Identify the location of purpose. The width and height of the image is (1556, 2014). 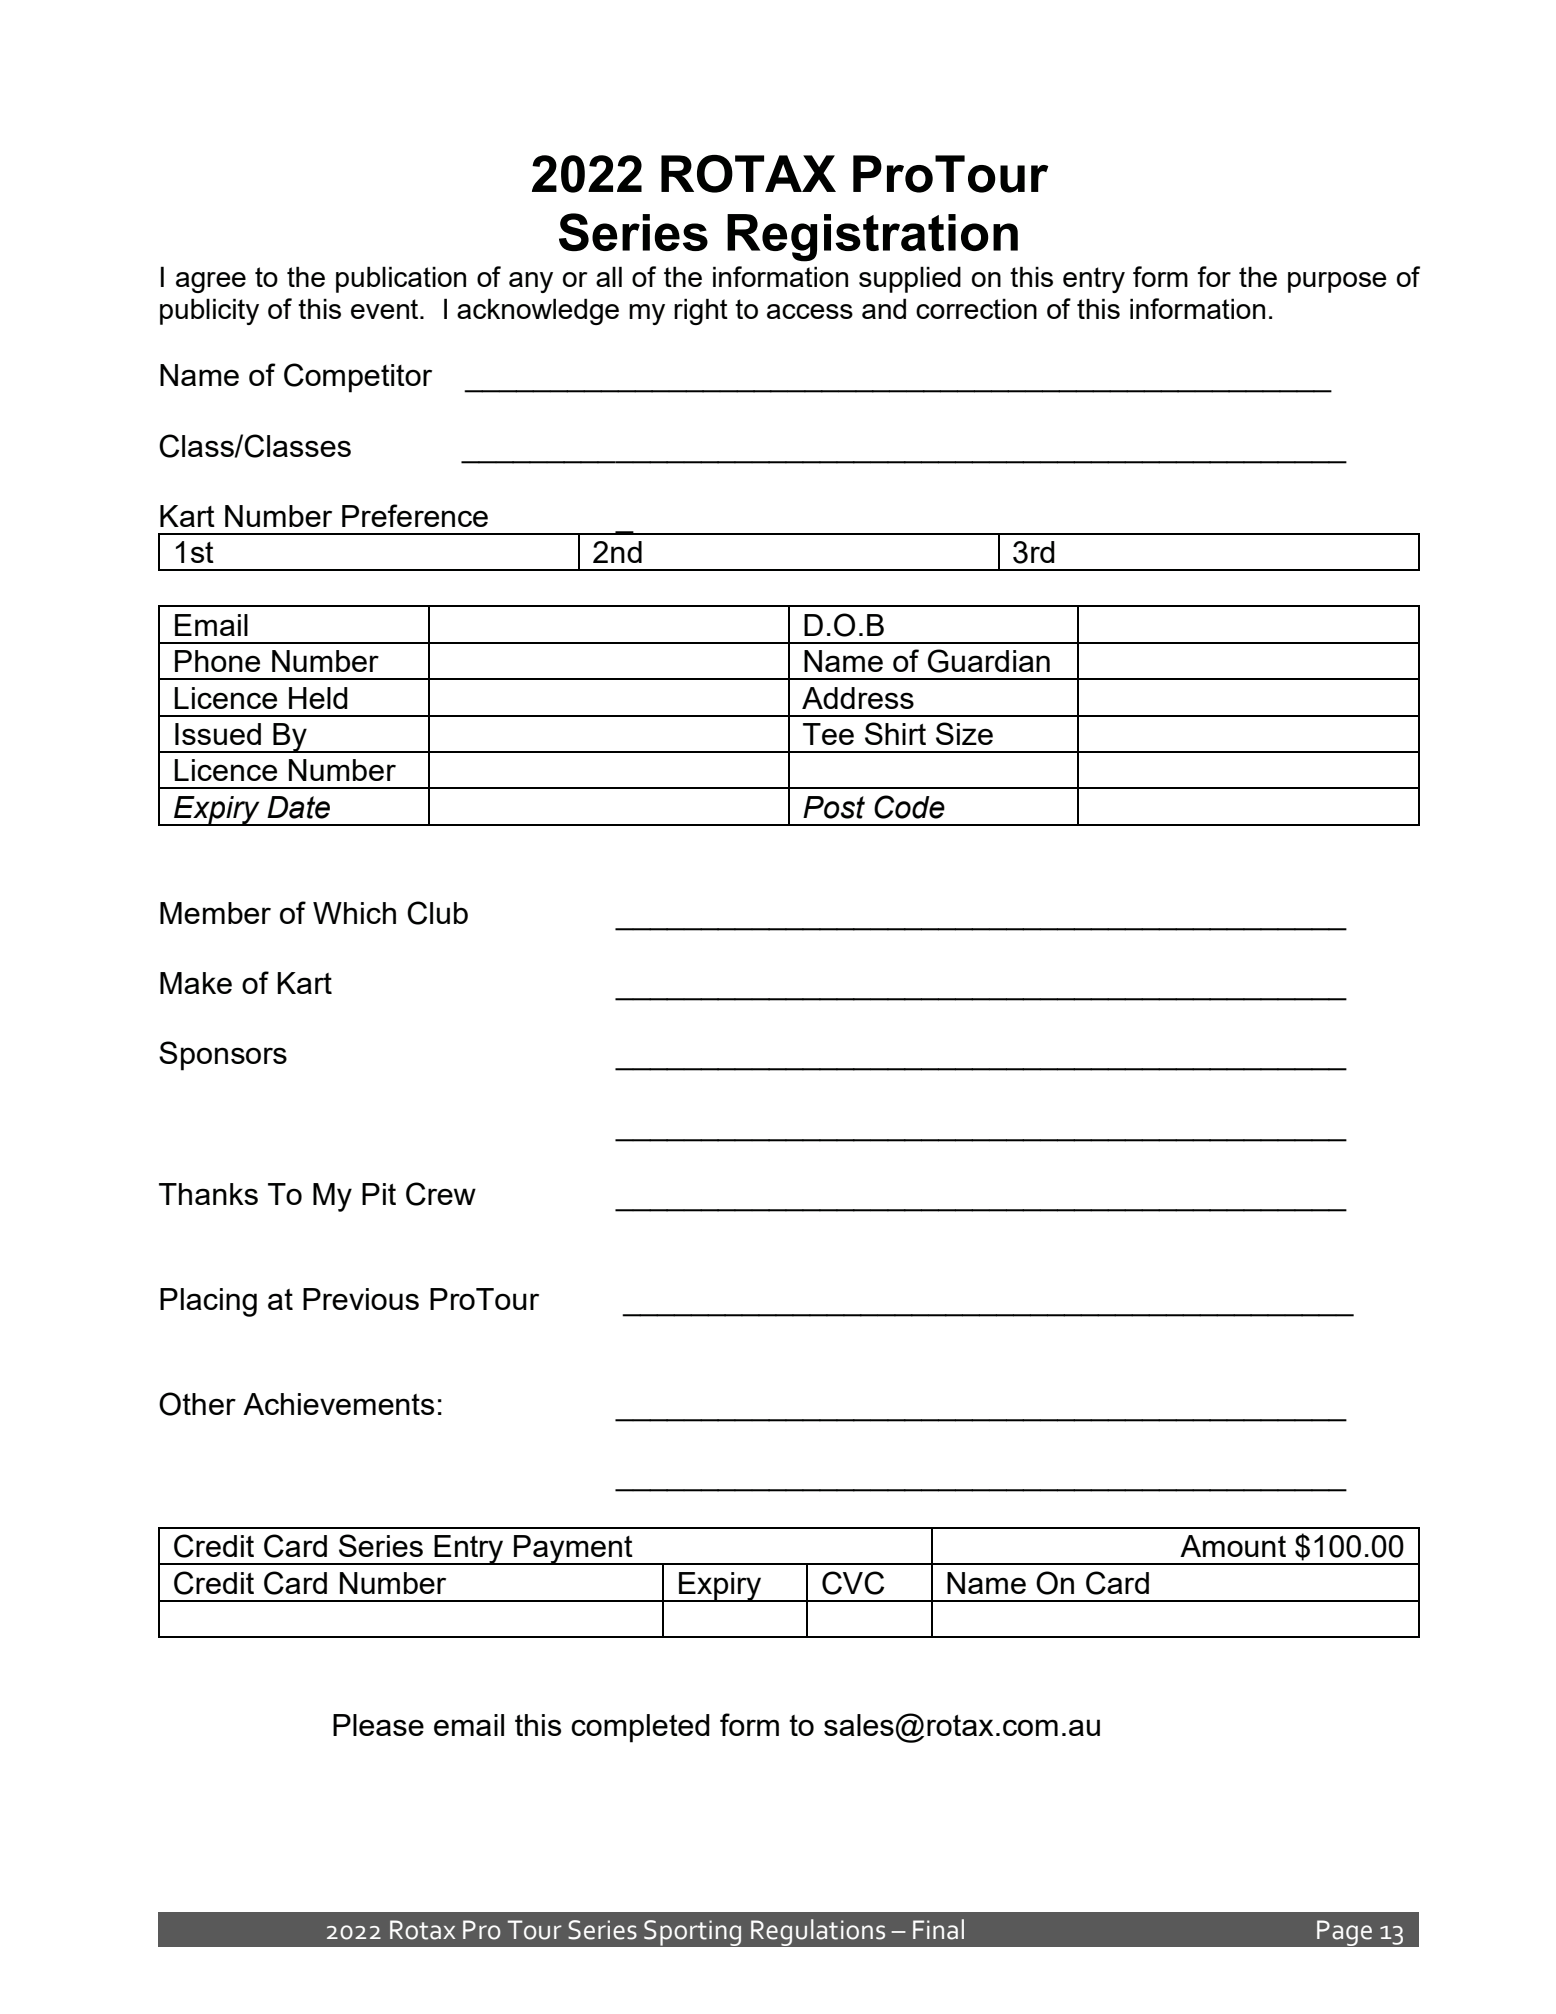
(1337, 282).
